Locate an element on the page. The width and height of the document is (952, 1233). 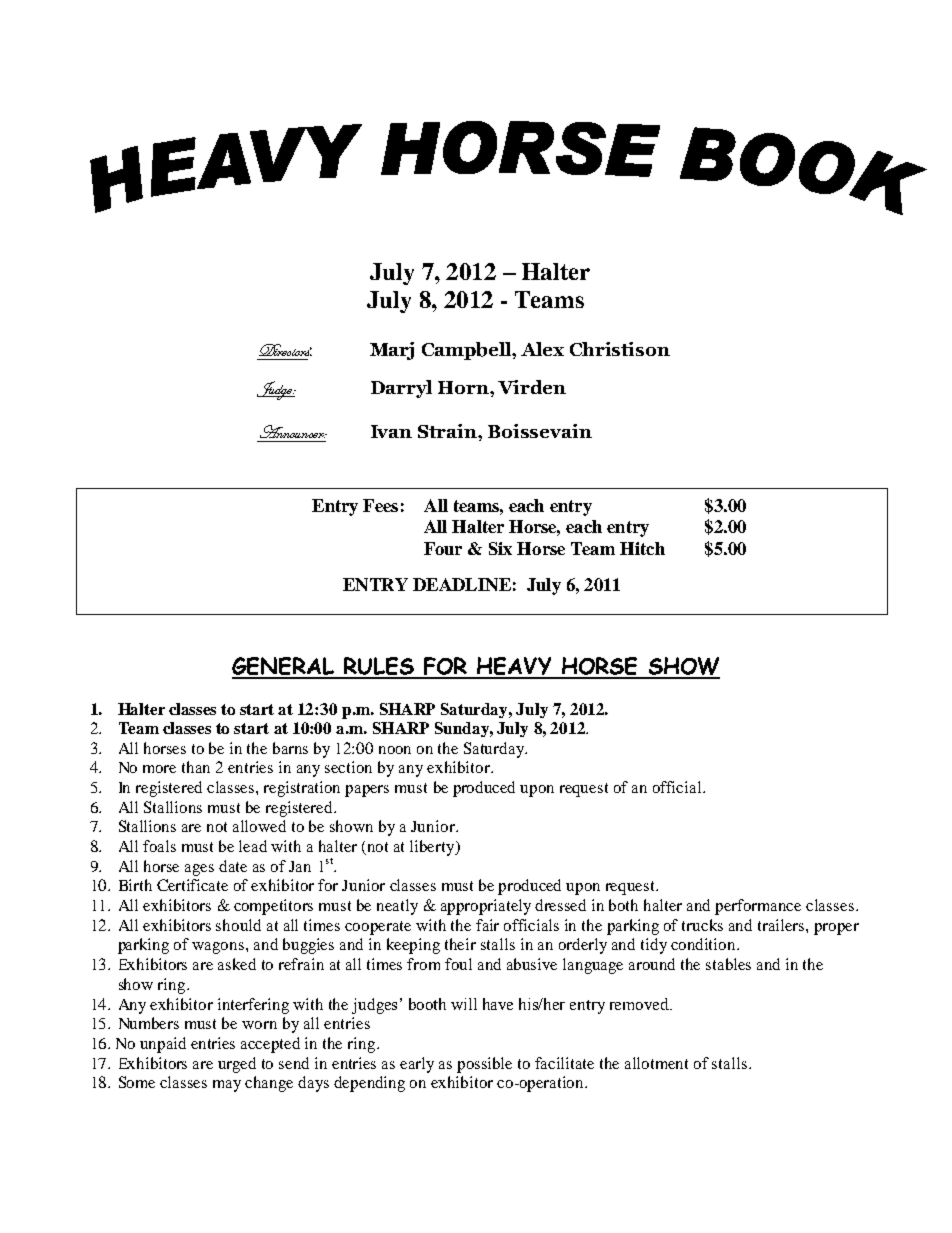
lead is located at coordinates (253, 846).
